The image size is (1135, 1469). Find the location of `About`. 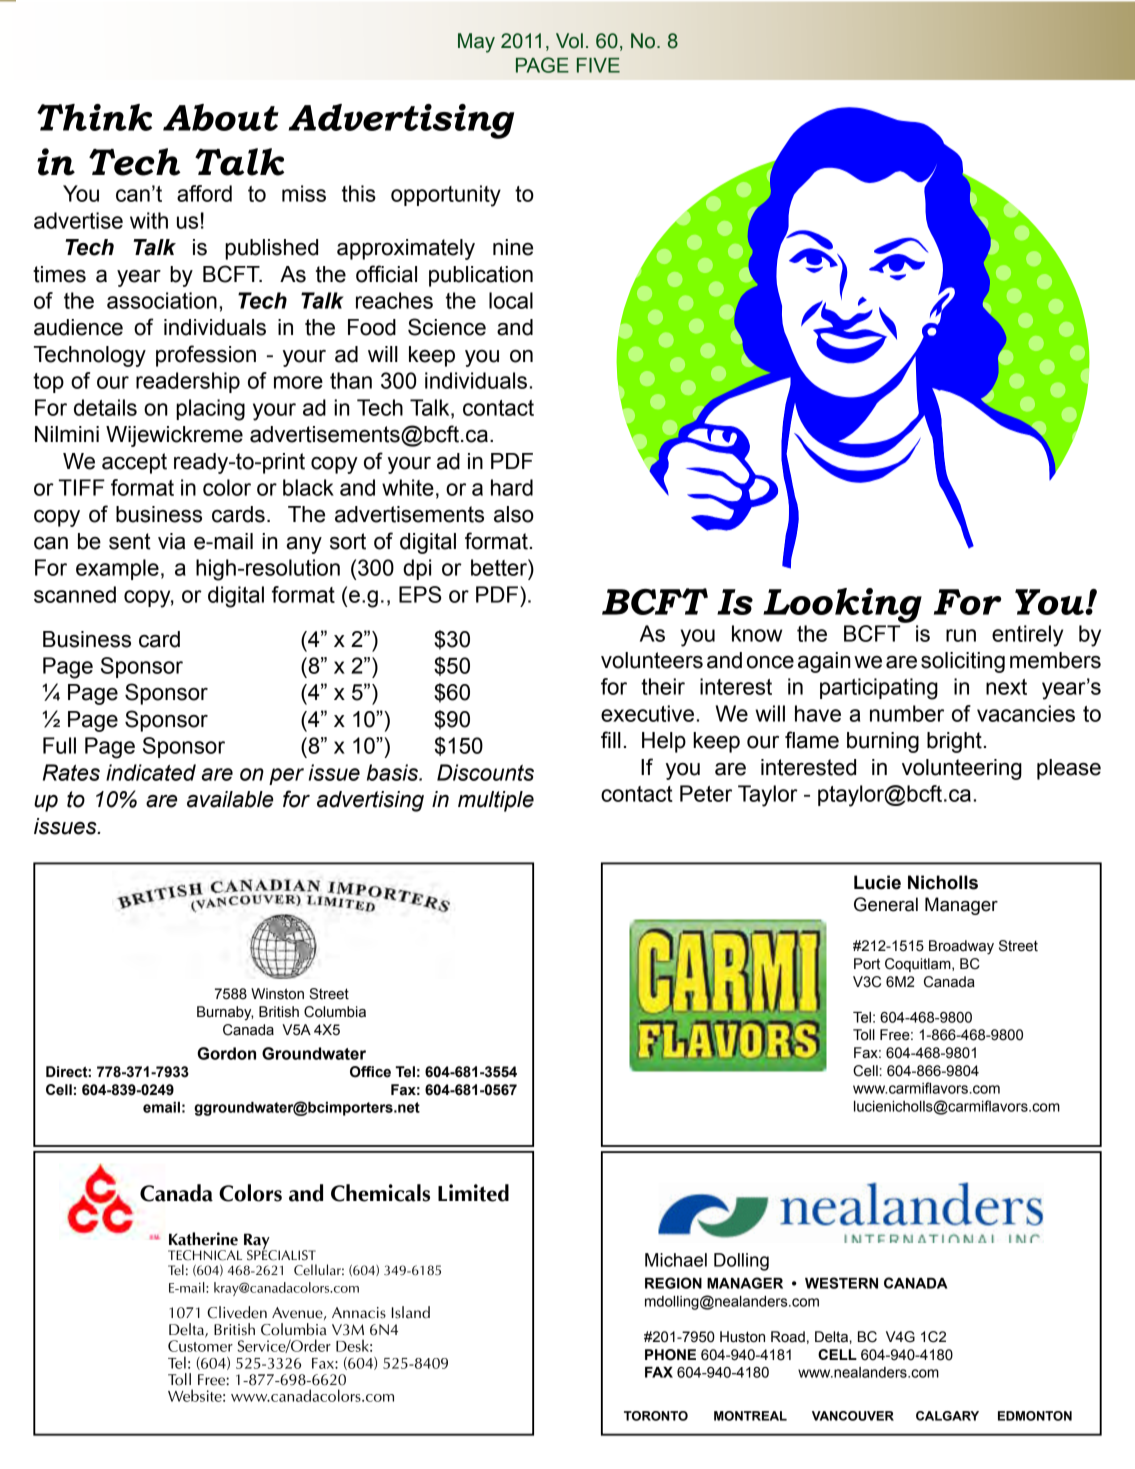

About is located at coordinates (221, 117).
